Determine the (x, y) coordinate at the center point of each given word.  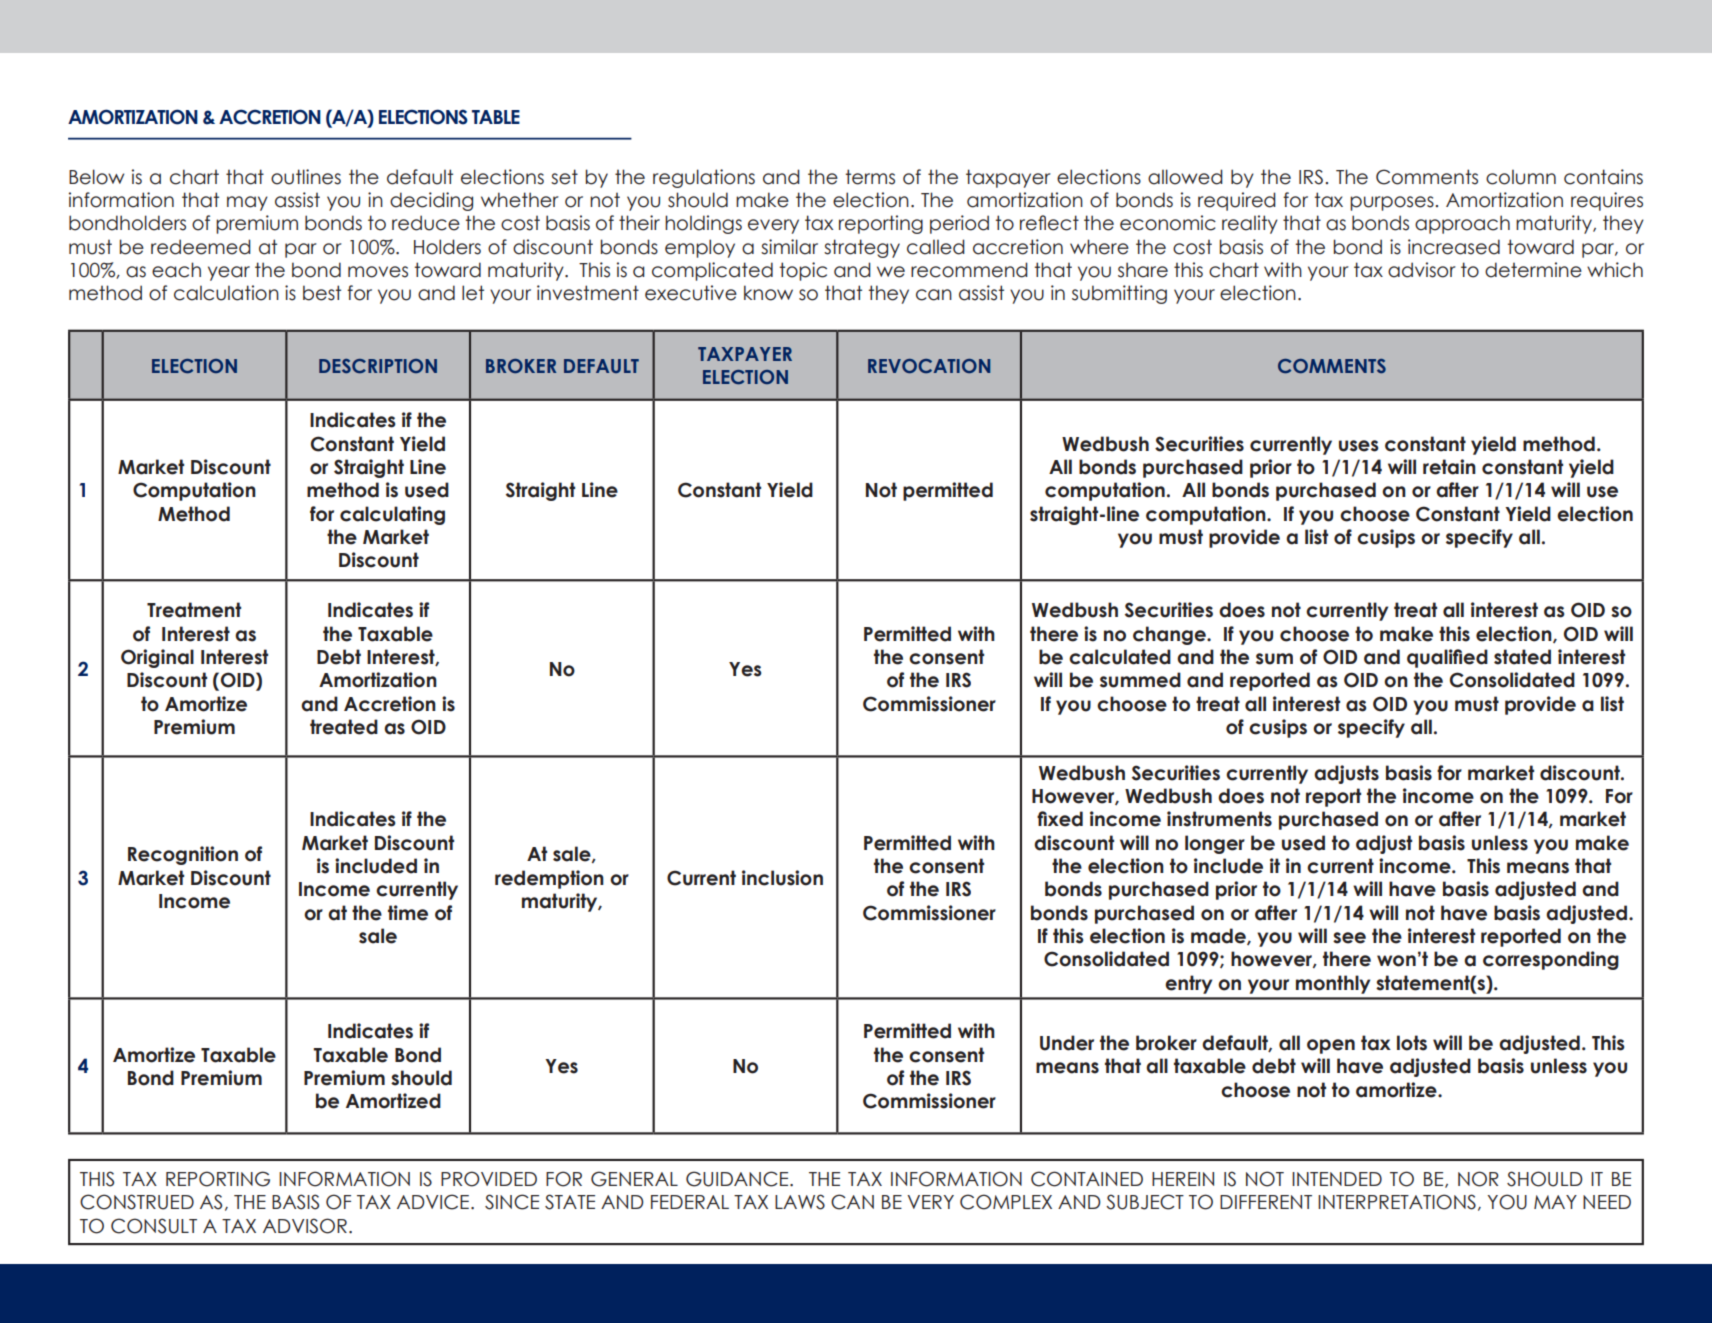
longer (1215, 844)
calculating (392, 515)
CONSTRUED (137, 1202)
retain (1449, 467)
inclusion (782, 878)
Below (96, 177)
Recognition (183, 855)
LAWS (800, 1202)
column (1521, 177)
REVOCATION (929, 366)
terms (870, 177)
